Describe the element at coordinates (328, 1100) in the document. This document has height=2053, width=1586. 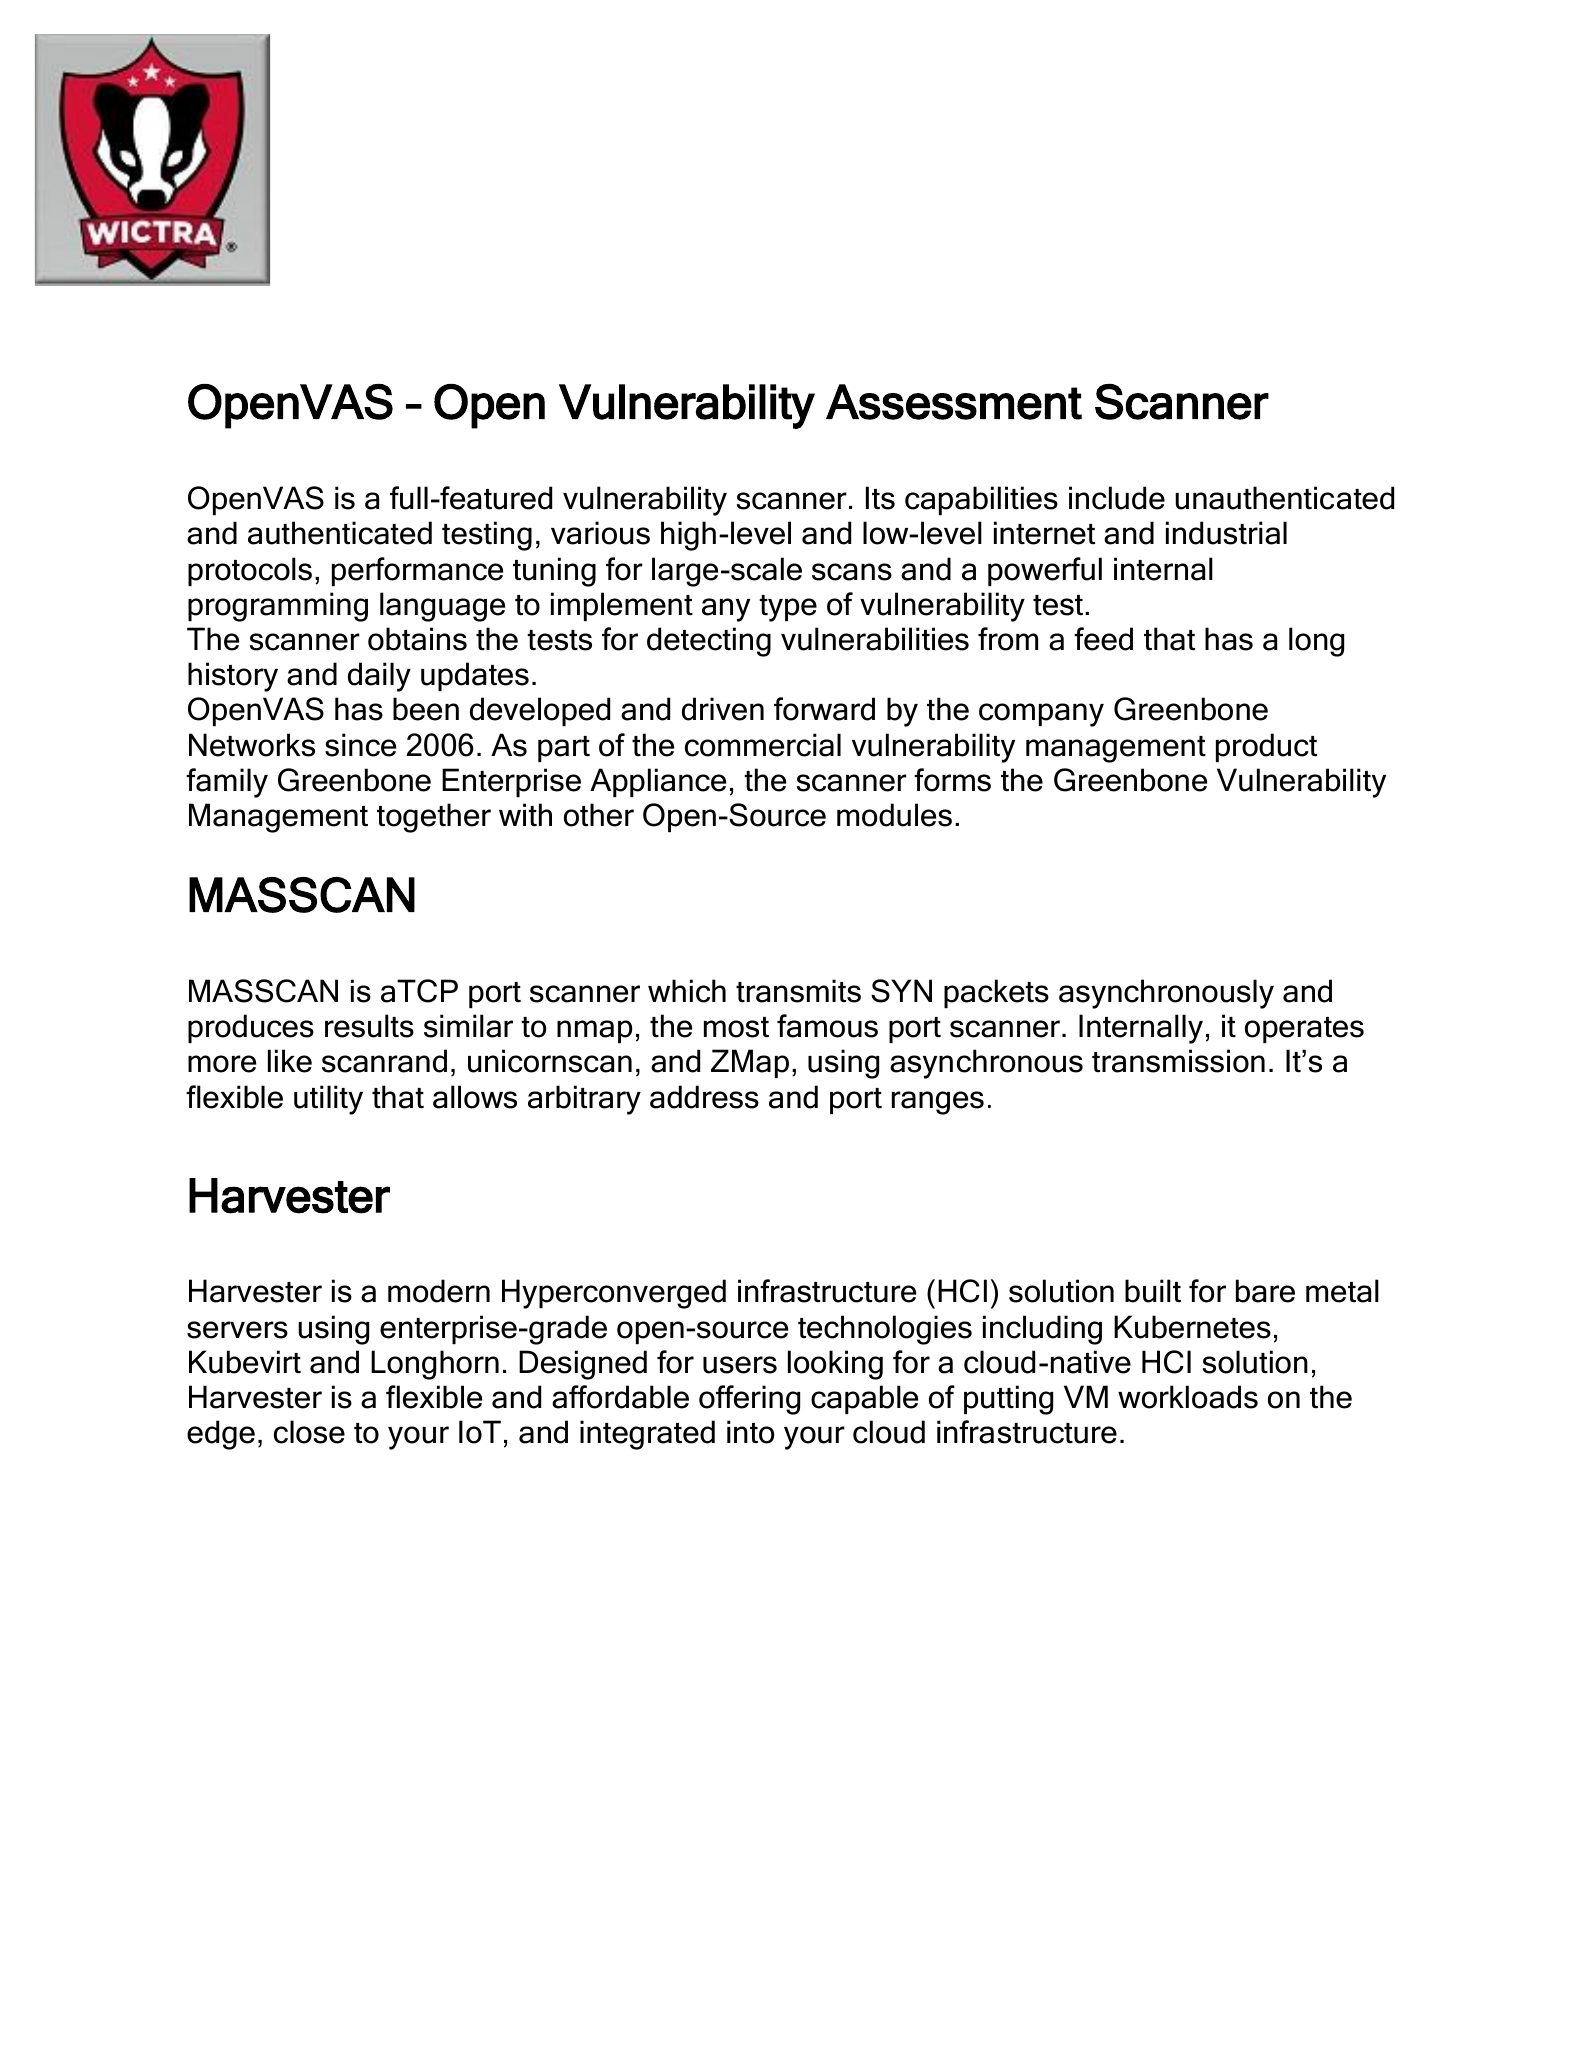
I see `utility` at that location.
